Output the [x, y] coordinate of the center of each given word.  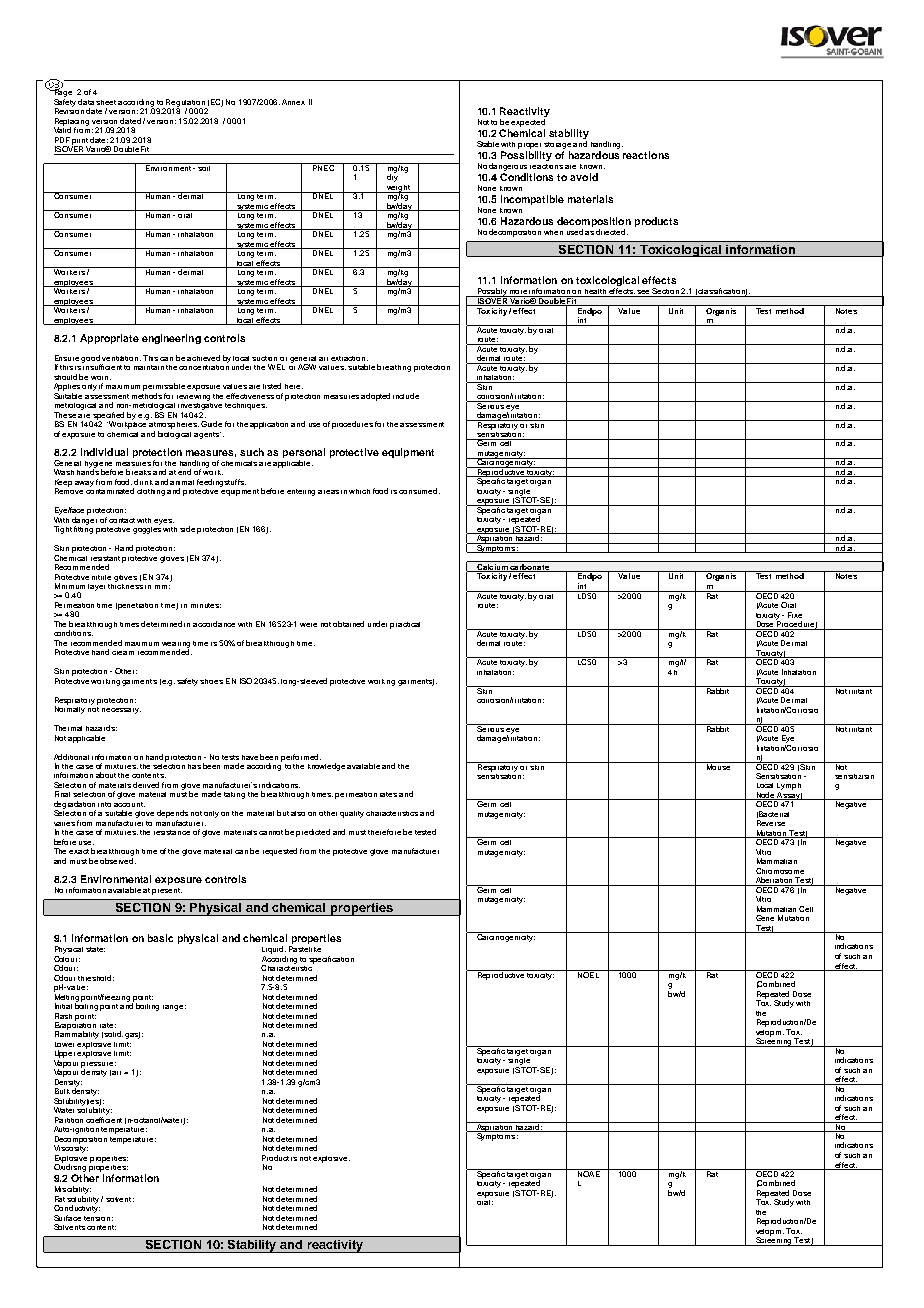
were [308, 625]
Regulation [186, 104]
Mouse [718, 766]
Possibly [492, 292]
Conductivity [77, 1208]
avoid [584, 177]
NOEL [588, 974]
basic [160, 938]
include [406, 396]
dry [392, 177]
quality [352, 814]
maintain [149, 367]
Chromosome [780, 871]
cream [123, 653]
